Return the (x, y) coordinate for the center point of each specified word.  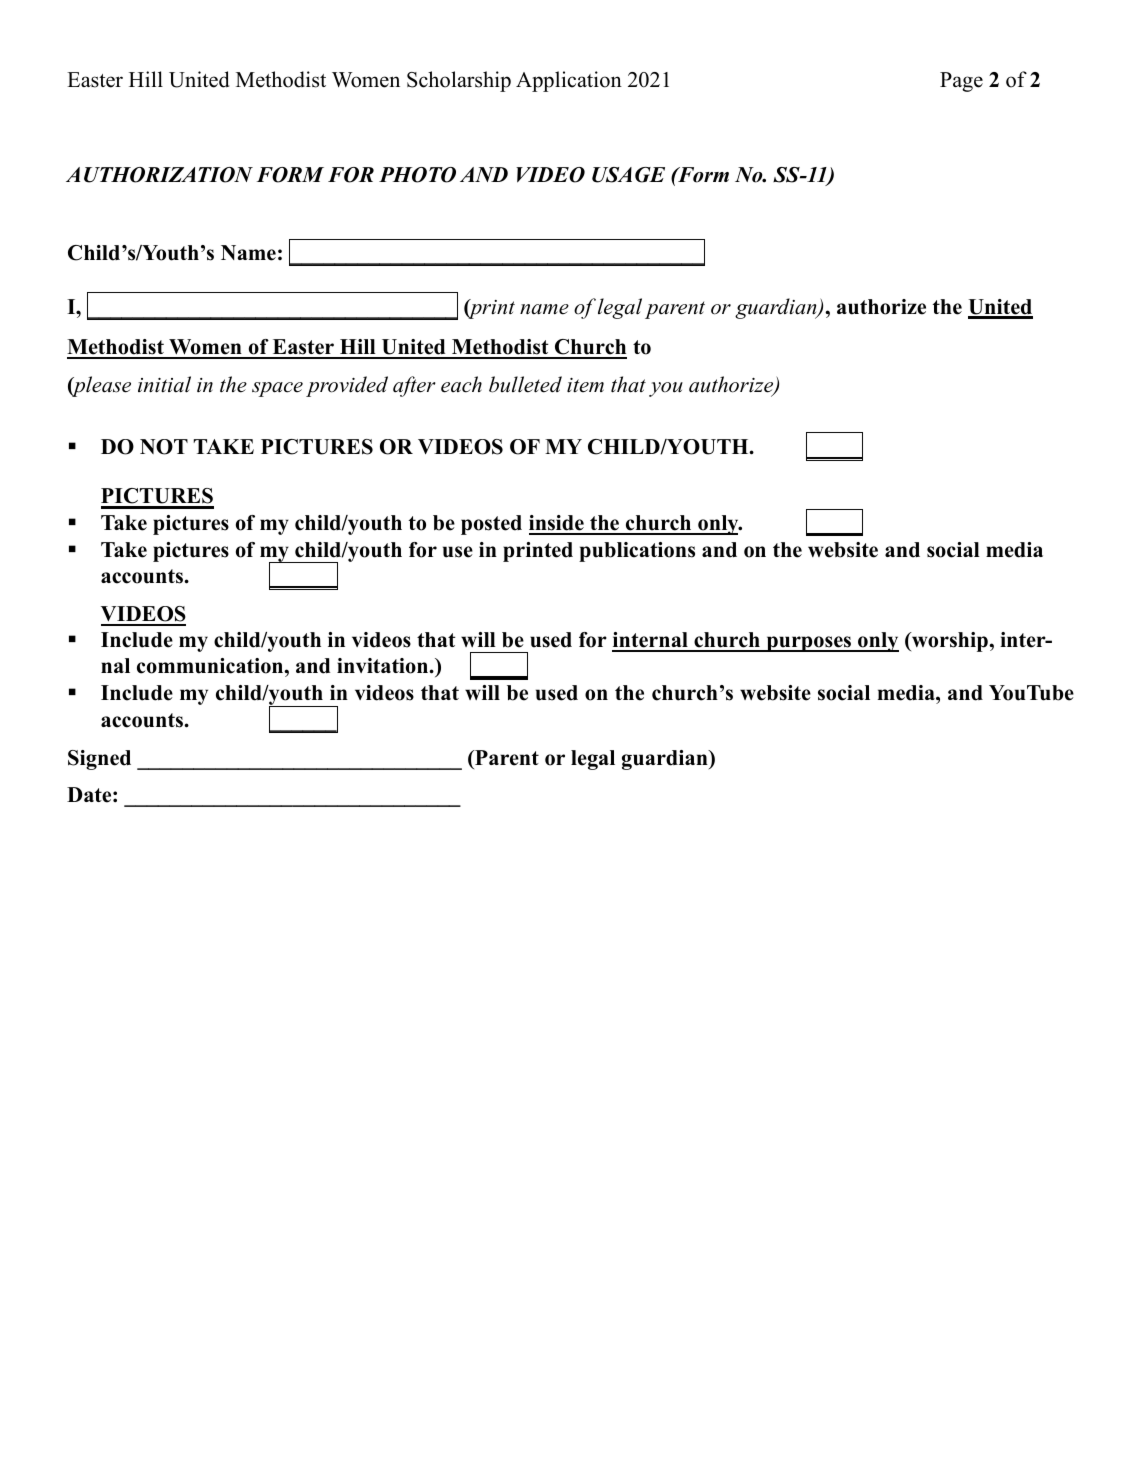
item (585, 385)
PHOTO (417, 175)
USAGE (628, 175)
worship (950, 642)
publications (637, 552)
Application (569, 81)
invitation (384, 666)
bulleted (525, 384)
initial (164, 384)
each (461, 384)
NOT (164, 447)
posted (491, 525)
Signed (99, 760)
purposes (809, 644)
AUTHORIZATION (159, 175)
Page (961, 82)
